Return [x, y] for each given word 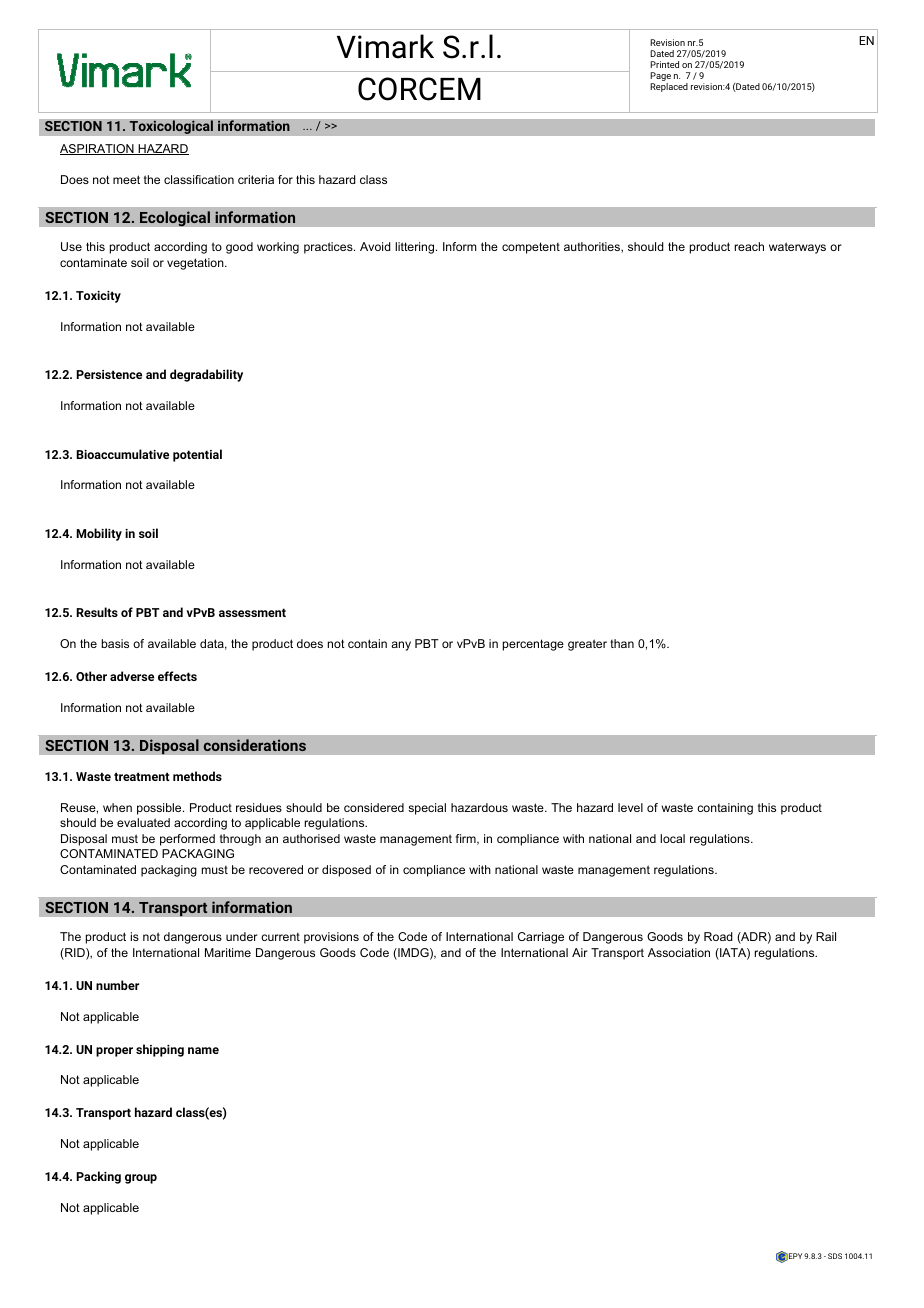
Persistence [109, 374]
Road [718, 936]
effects [177, 676]
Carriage [541, 938]
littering [416, 248]
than [622, 643]
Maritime [228, 952]
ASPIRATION [98, 149]
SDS [835, 1256]
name [203, 1050]
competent [531, 248]
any [401, 646]
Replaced [669, 87]
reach [749, 246]
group [141, 1179]
